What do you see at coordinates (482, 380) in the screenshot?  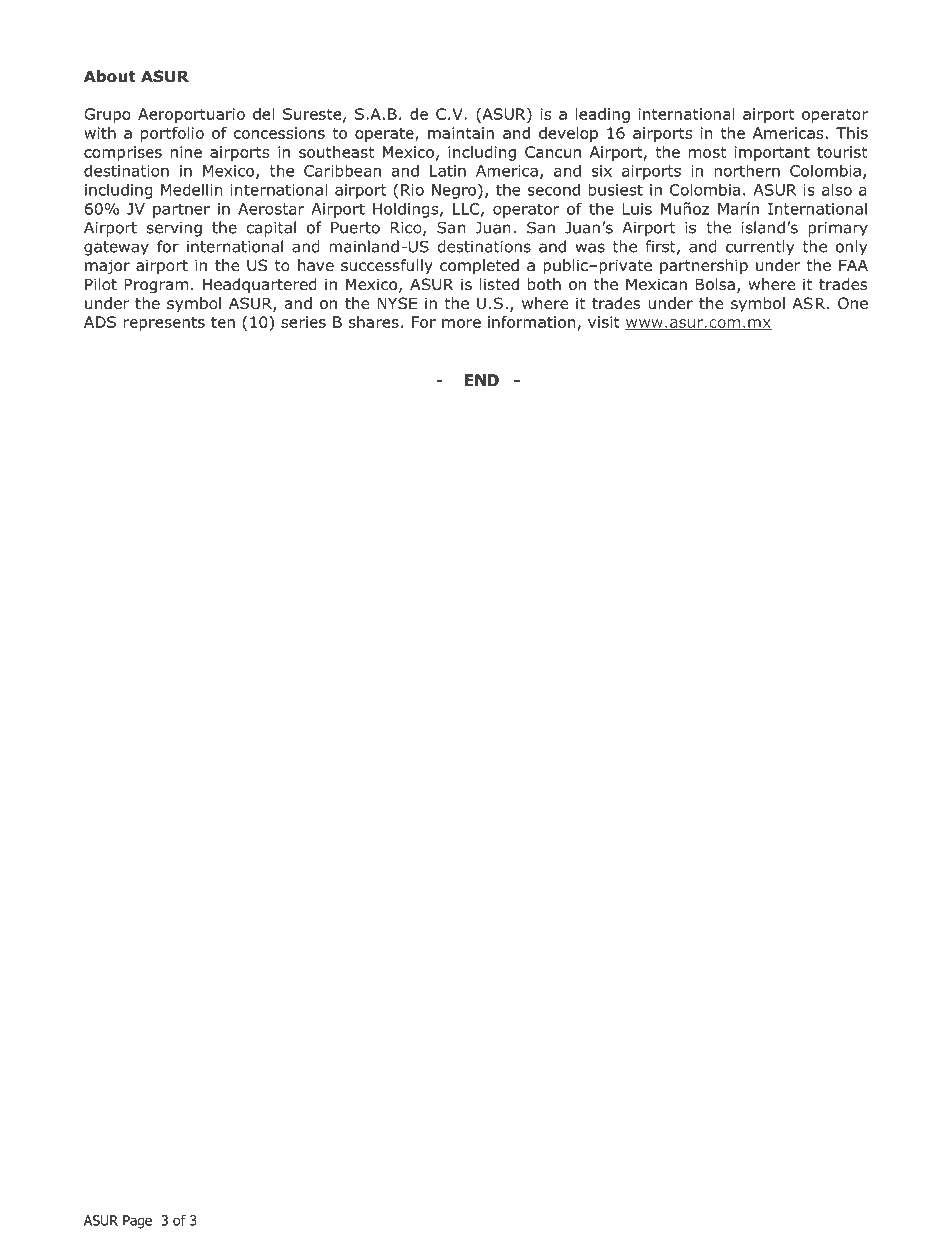 I see `END` at bounding box center [482, 380].
